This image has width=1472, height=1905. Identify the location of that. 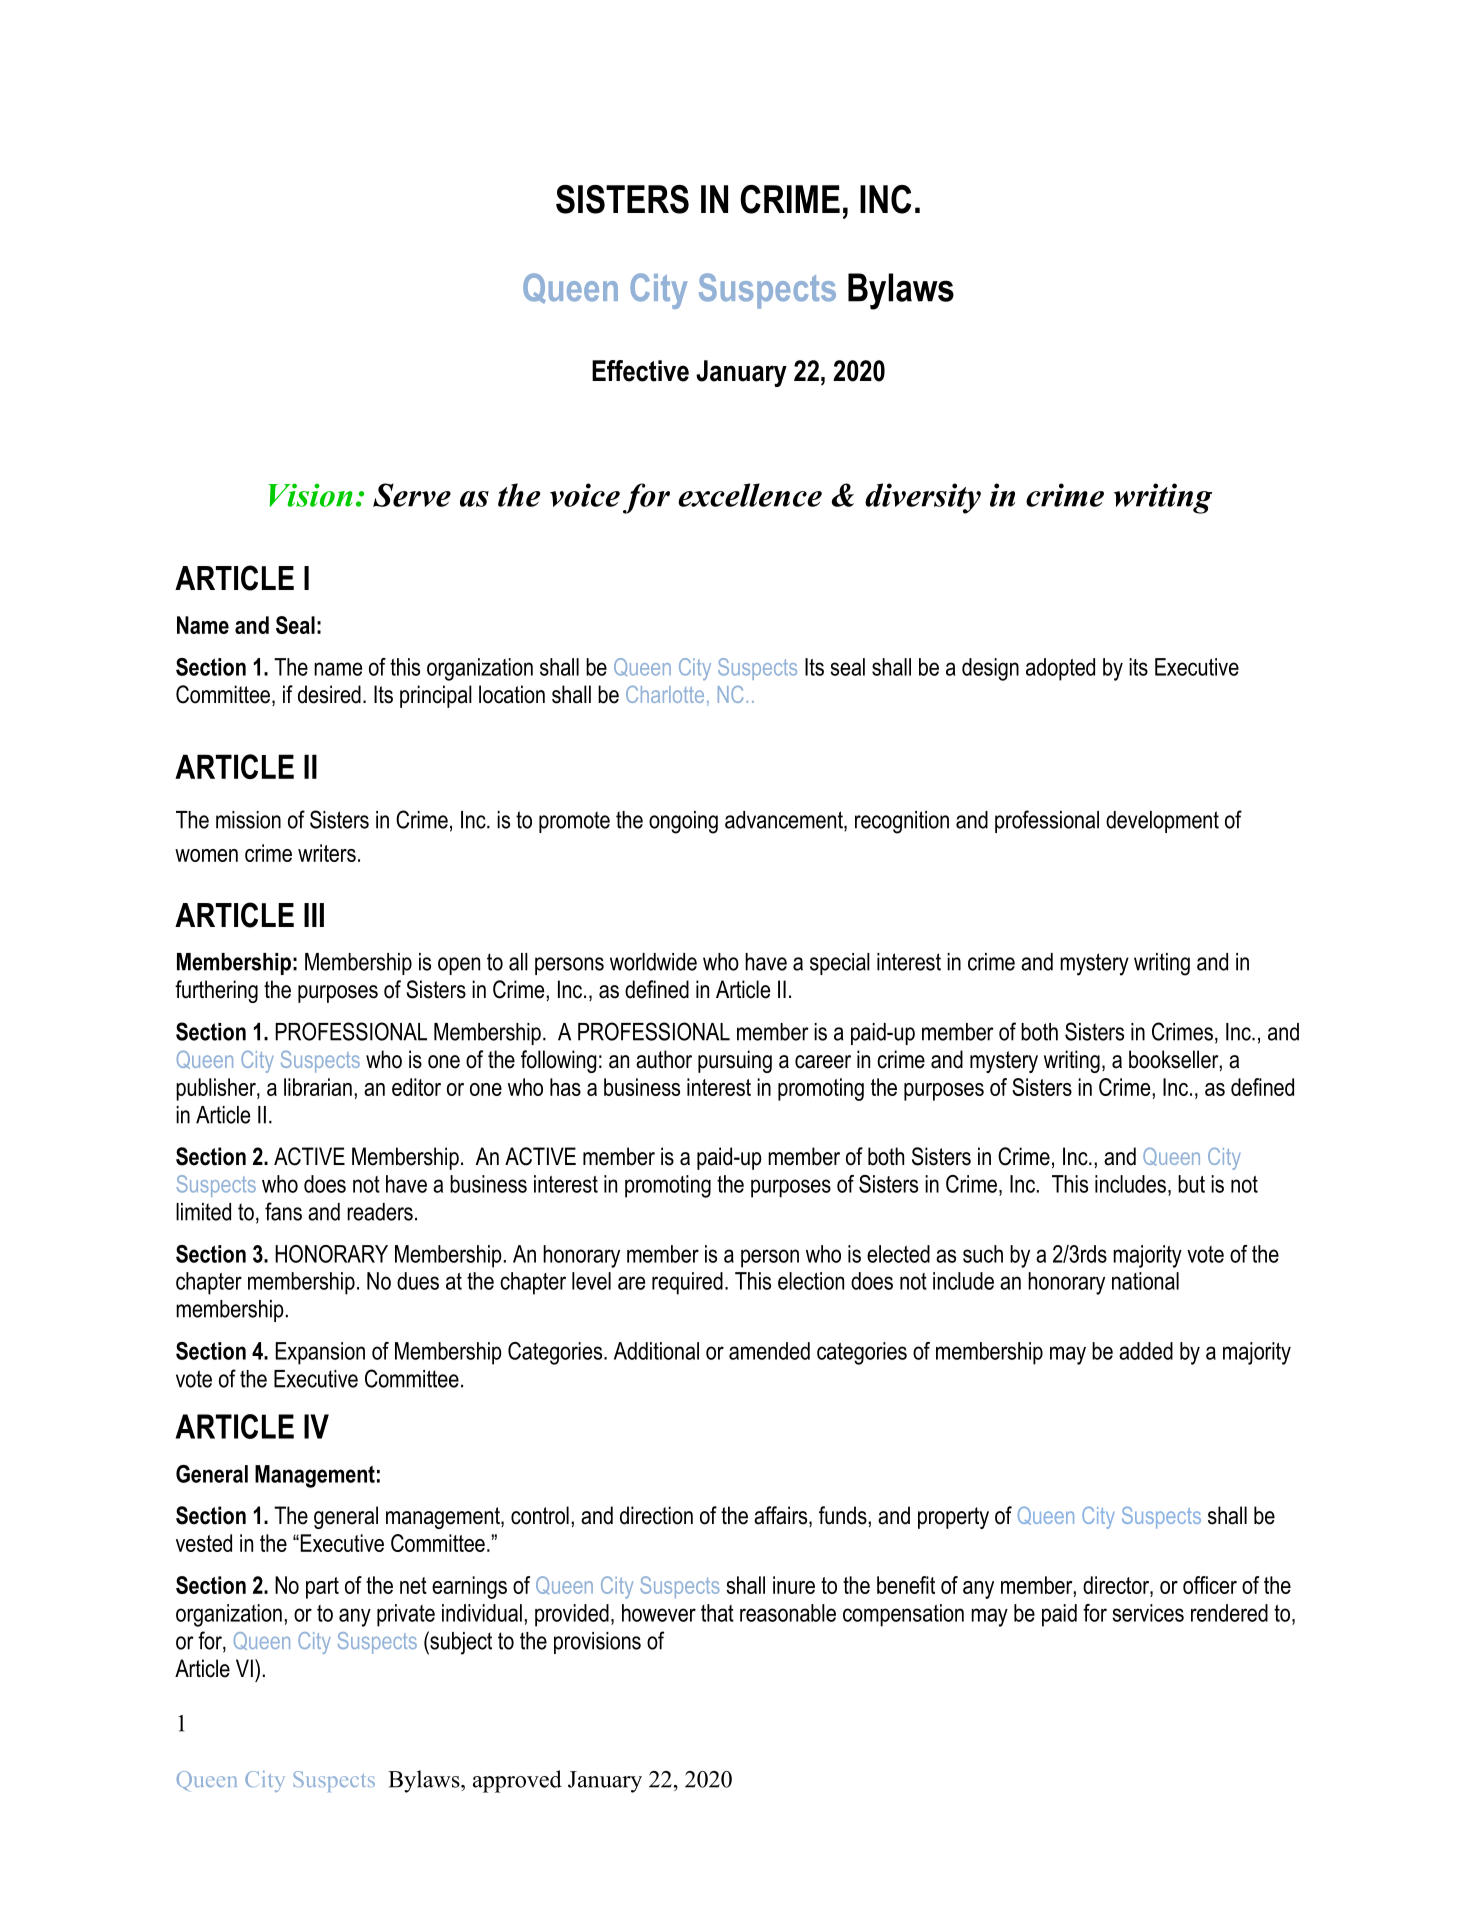
(717, 1613).
